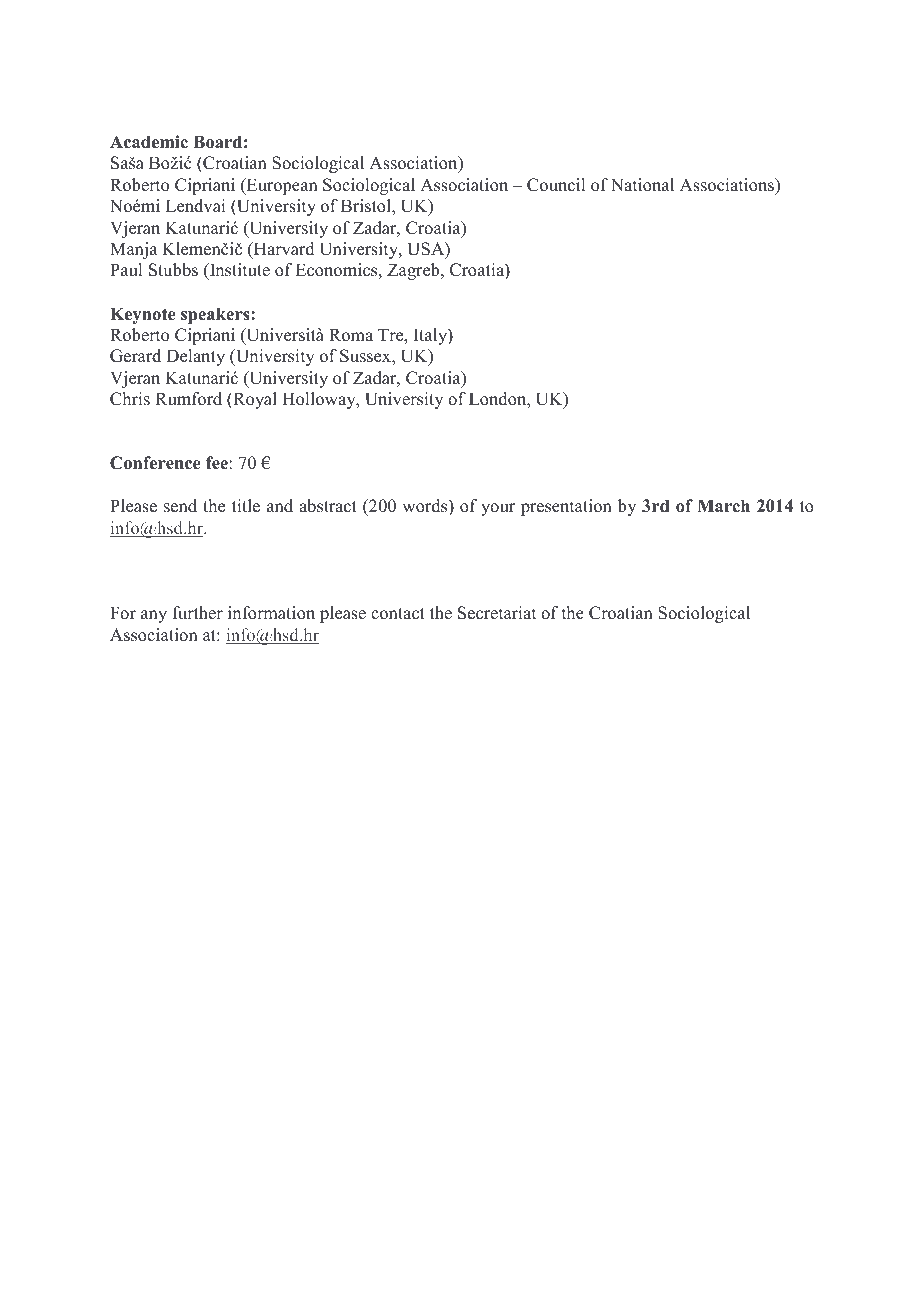 Image resolution: width=924 pixels, height=1308 pixels. What do you see at coordinates (398, 614) in the screenshot?
I see `contact` at bounding box center [398, 614].
